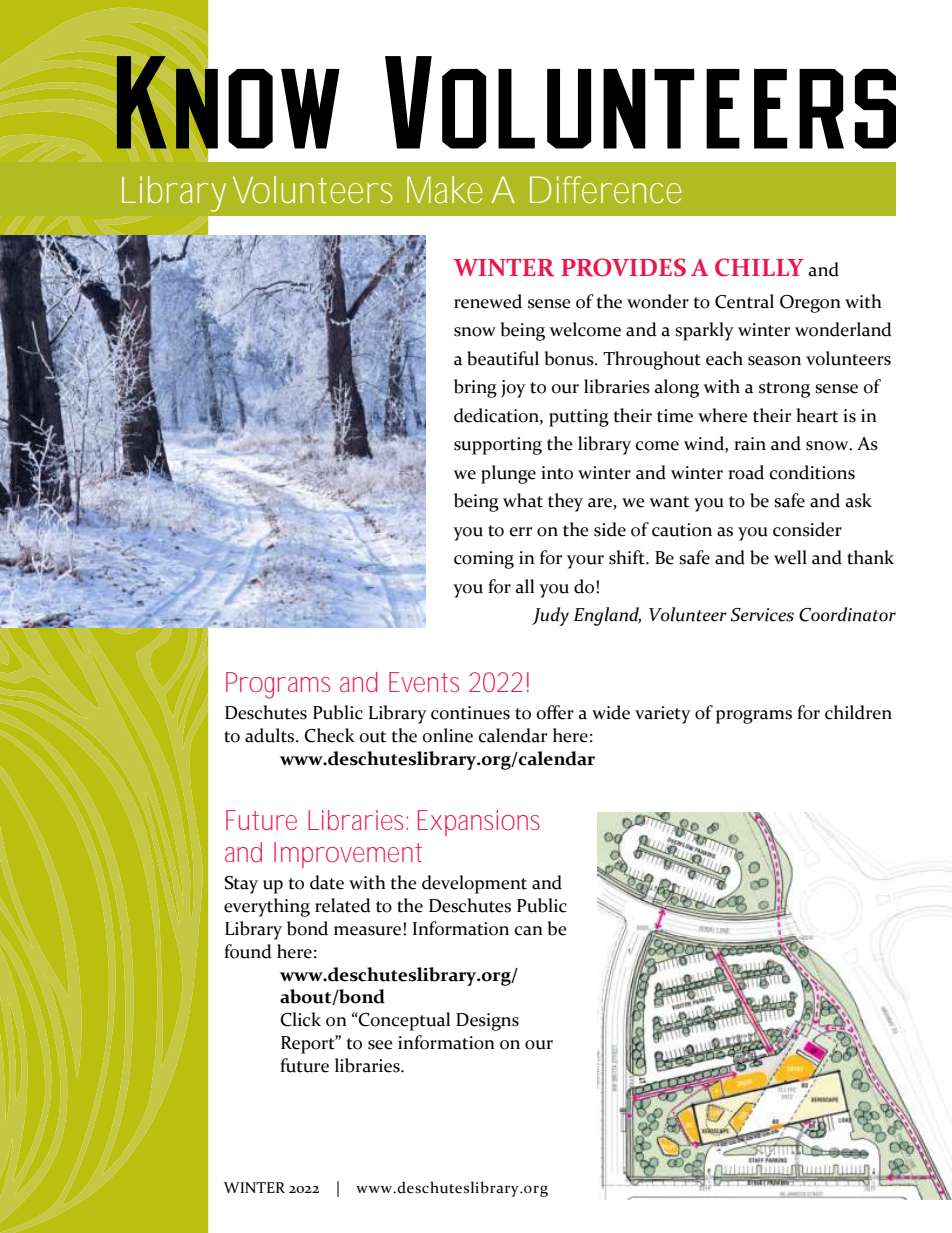  What do you see at coordinates (348, 855) in the screenshot?
I see `Improvement` at bounding box center [348, 855].
